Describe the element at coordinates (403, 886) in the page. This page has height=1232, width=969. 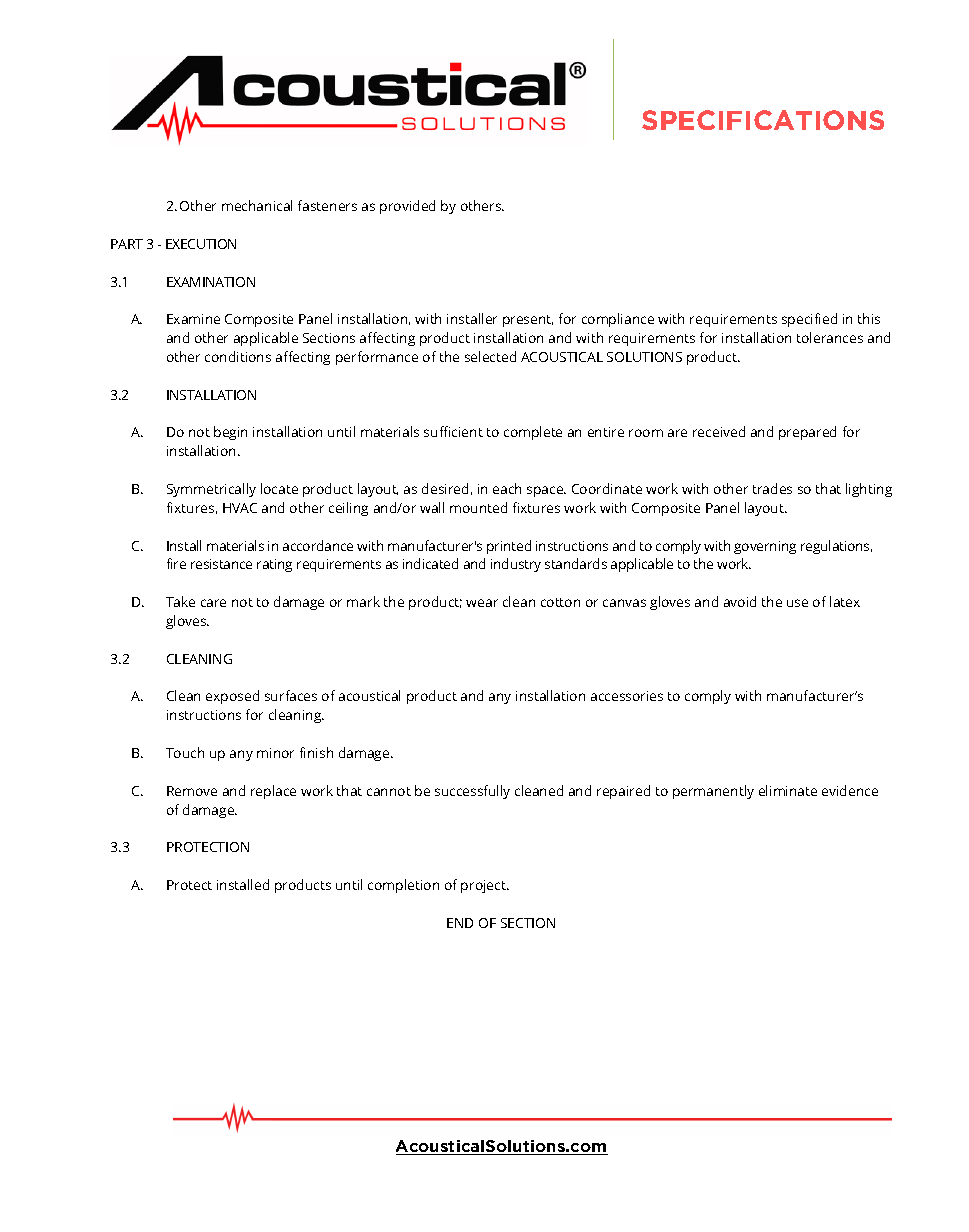
I see `completion` at that location.
